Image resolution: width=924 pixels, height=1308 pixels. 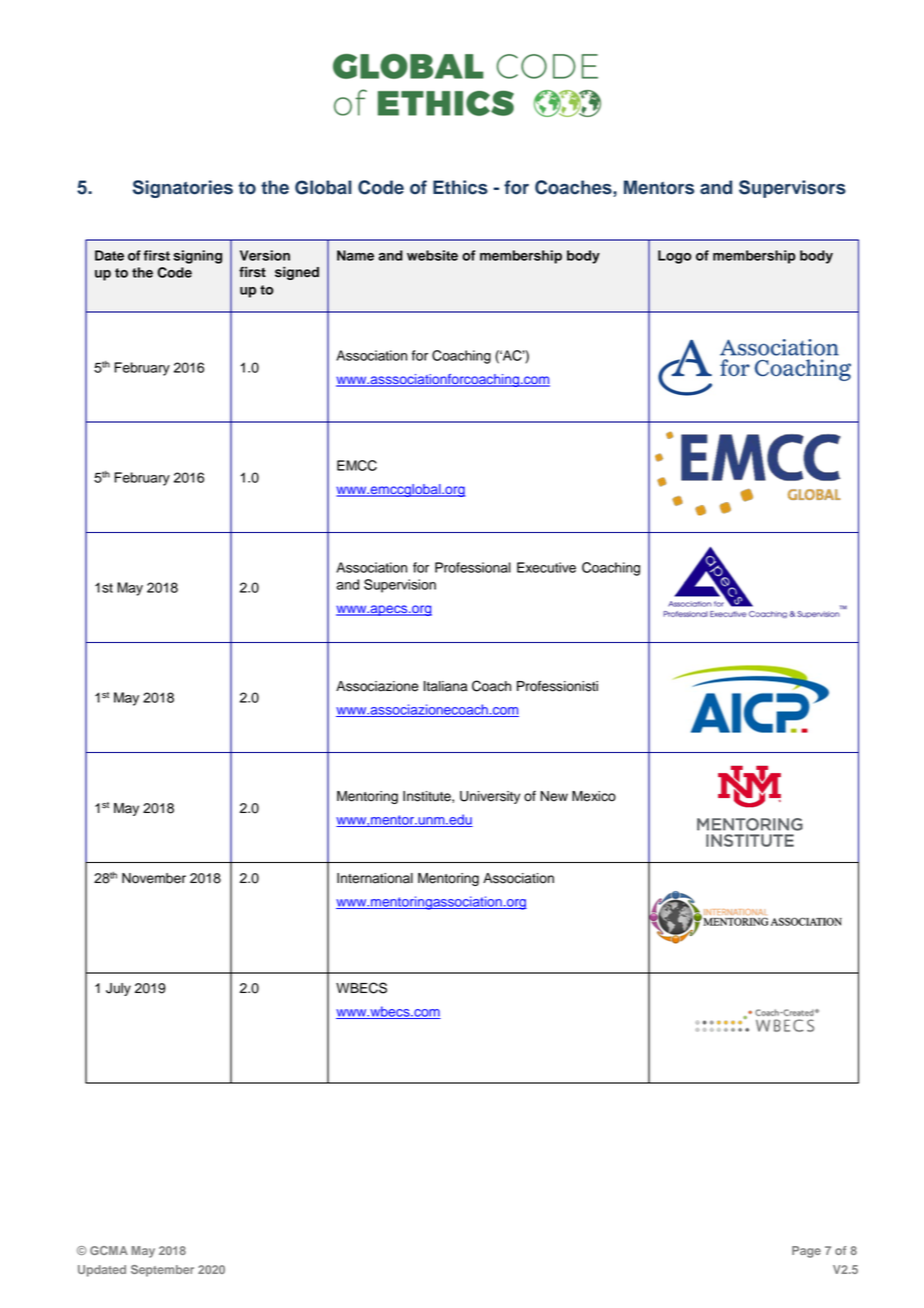 I want to click on Signatories, so click(x=183, y=189).
